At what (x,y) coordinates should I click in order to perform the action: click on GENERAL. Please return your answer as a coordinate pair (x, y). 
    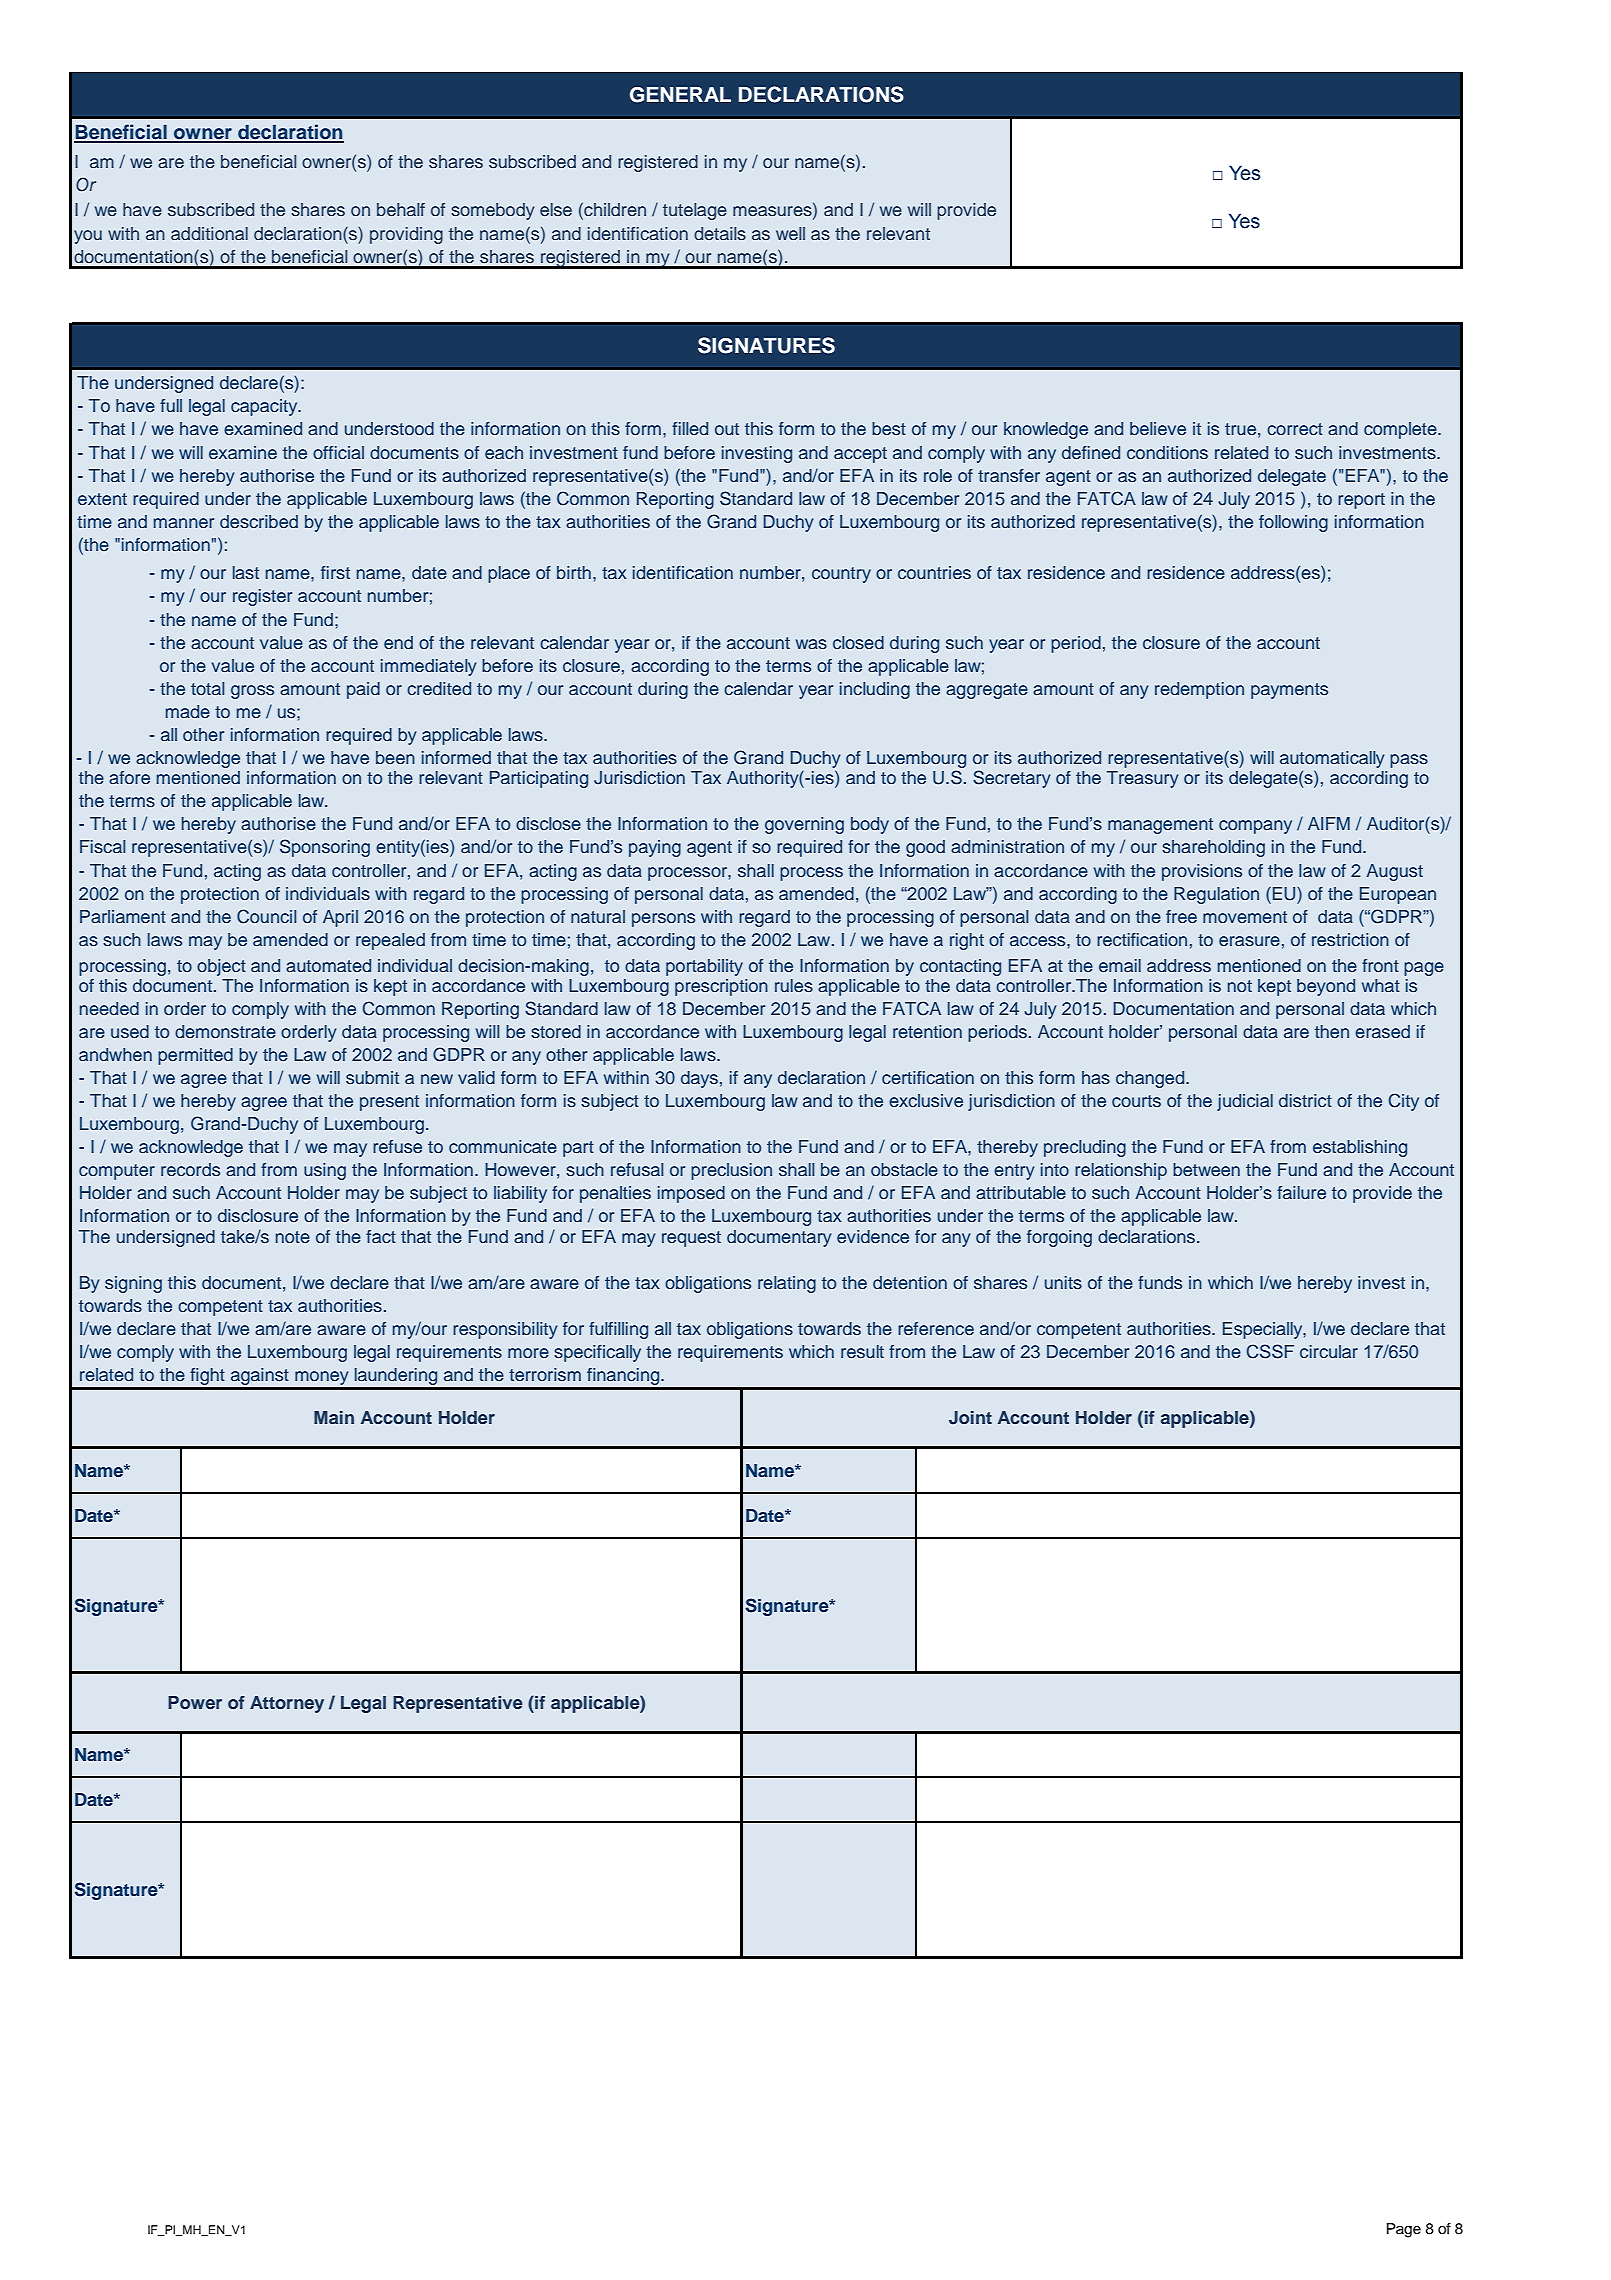
    Looking at the image, I should click on (680, 95).
